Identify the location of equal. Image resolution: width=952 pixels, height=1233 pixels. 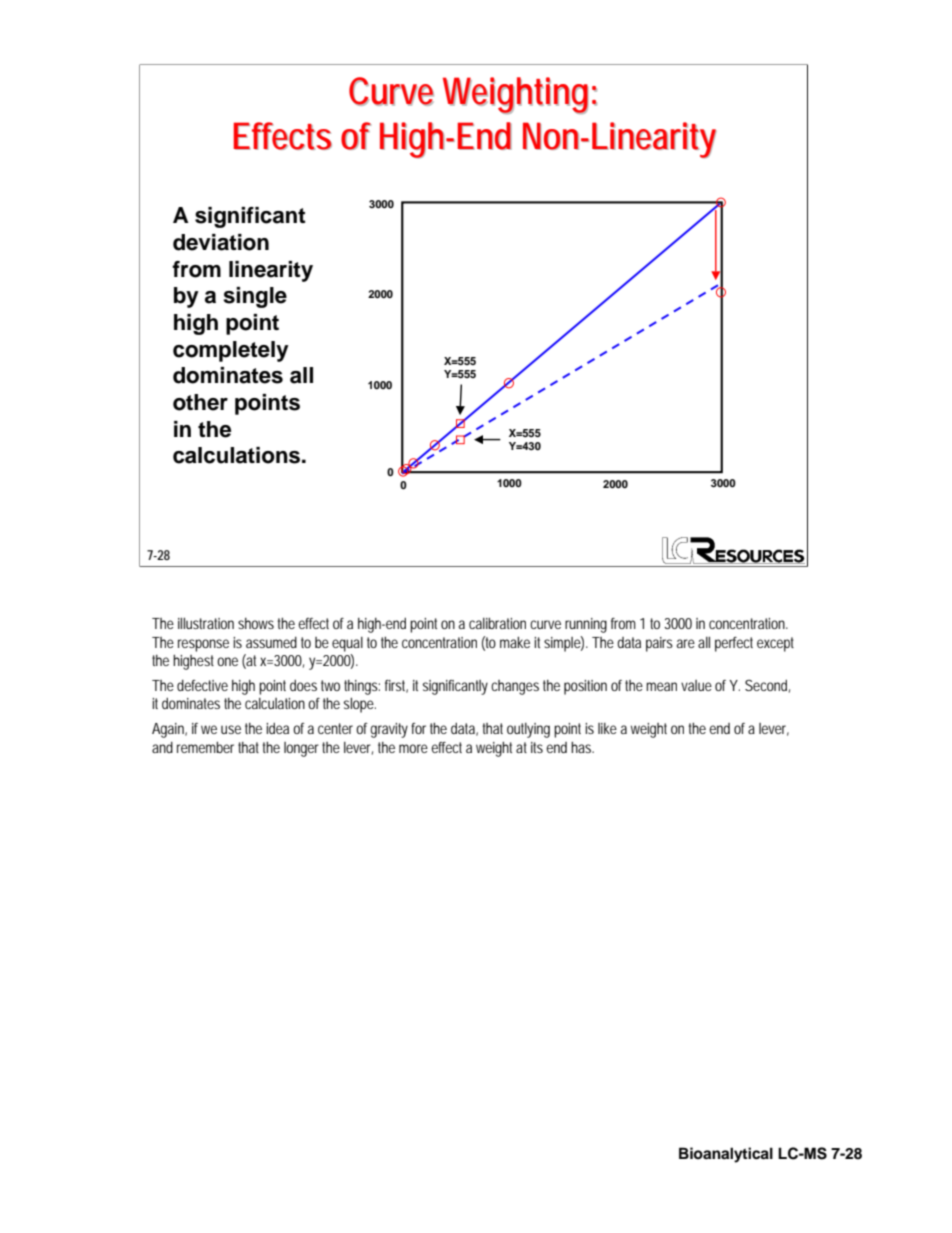
(347, 644).
